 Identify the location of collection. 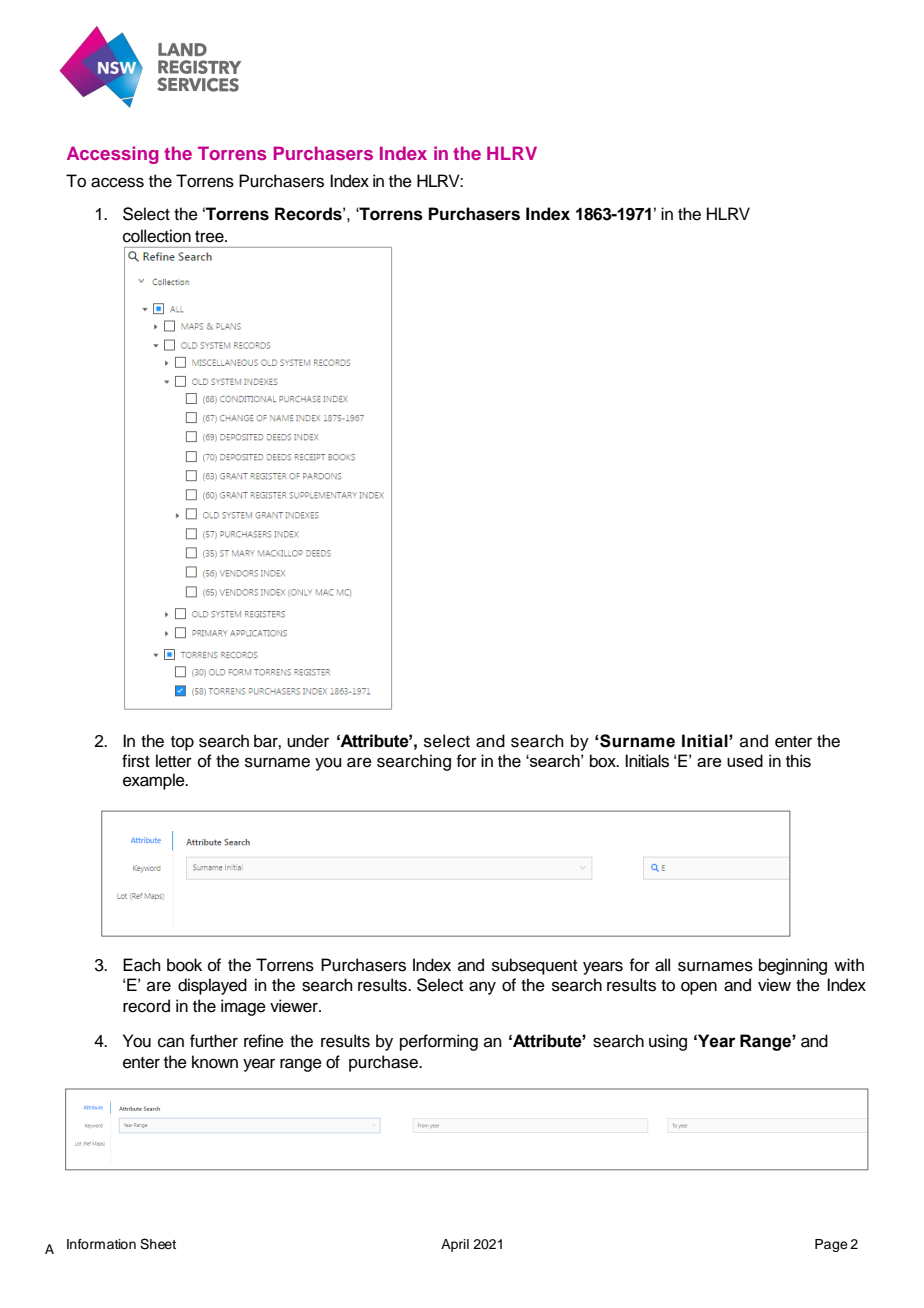
(157, 236).
